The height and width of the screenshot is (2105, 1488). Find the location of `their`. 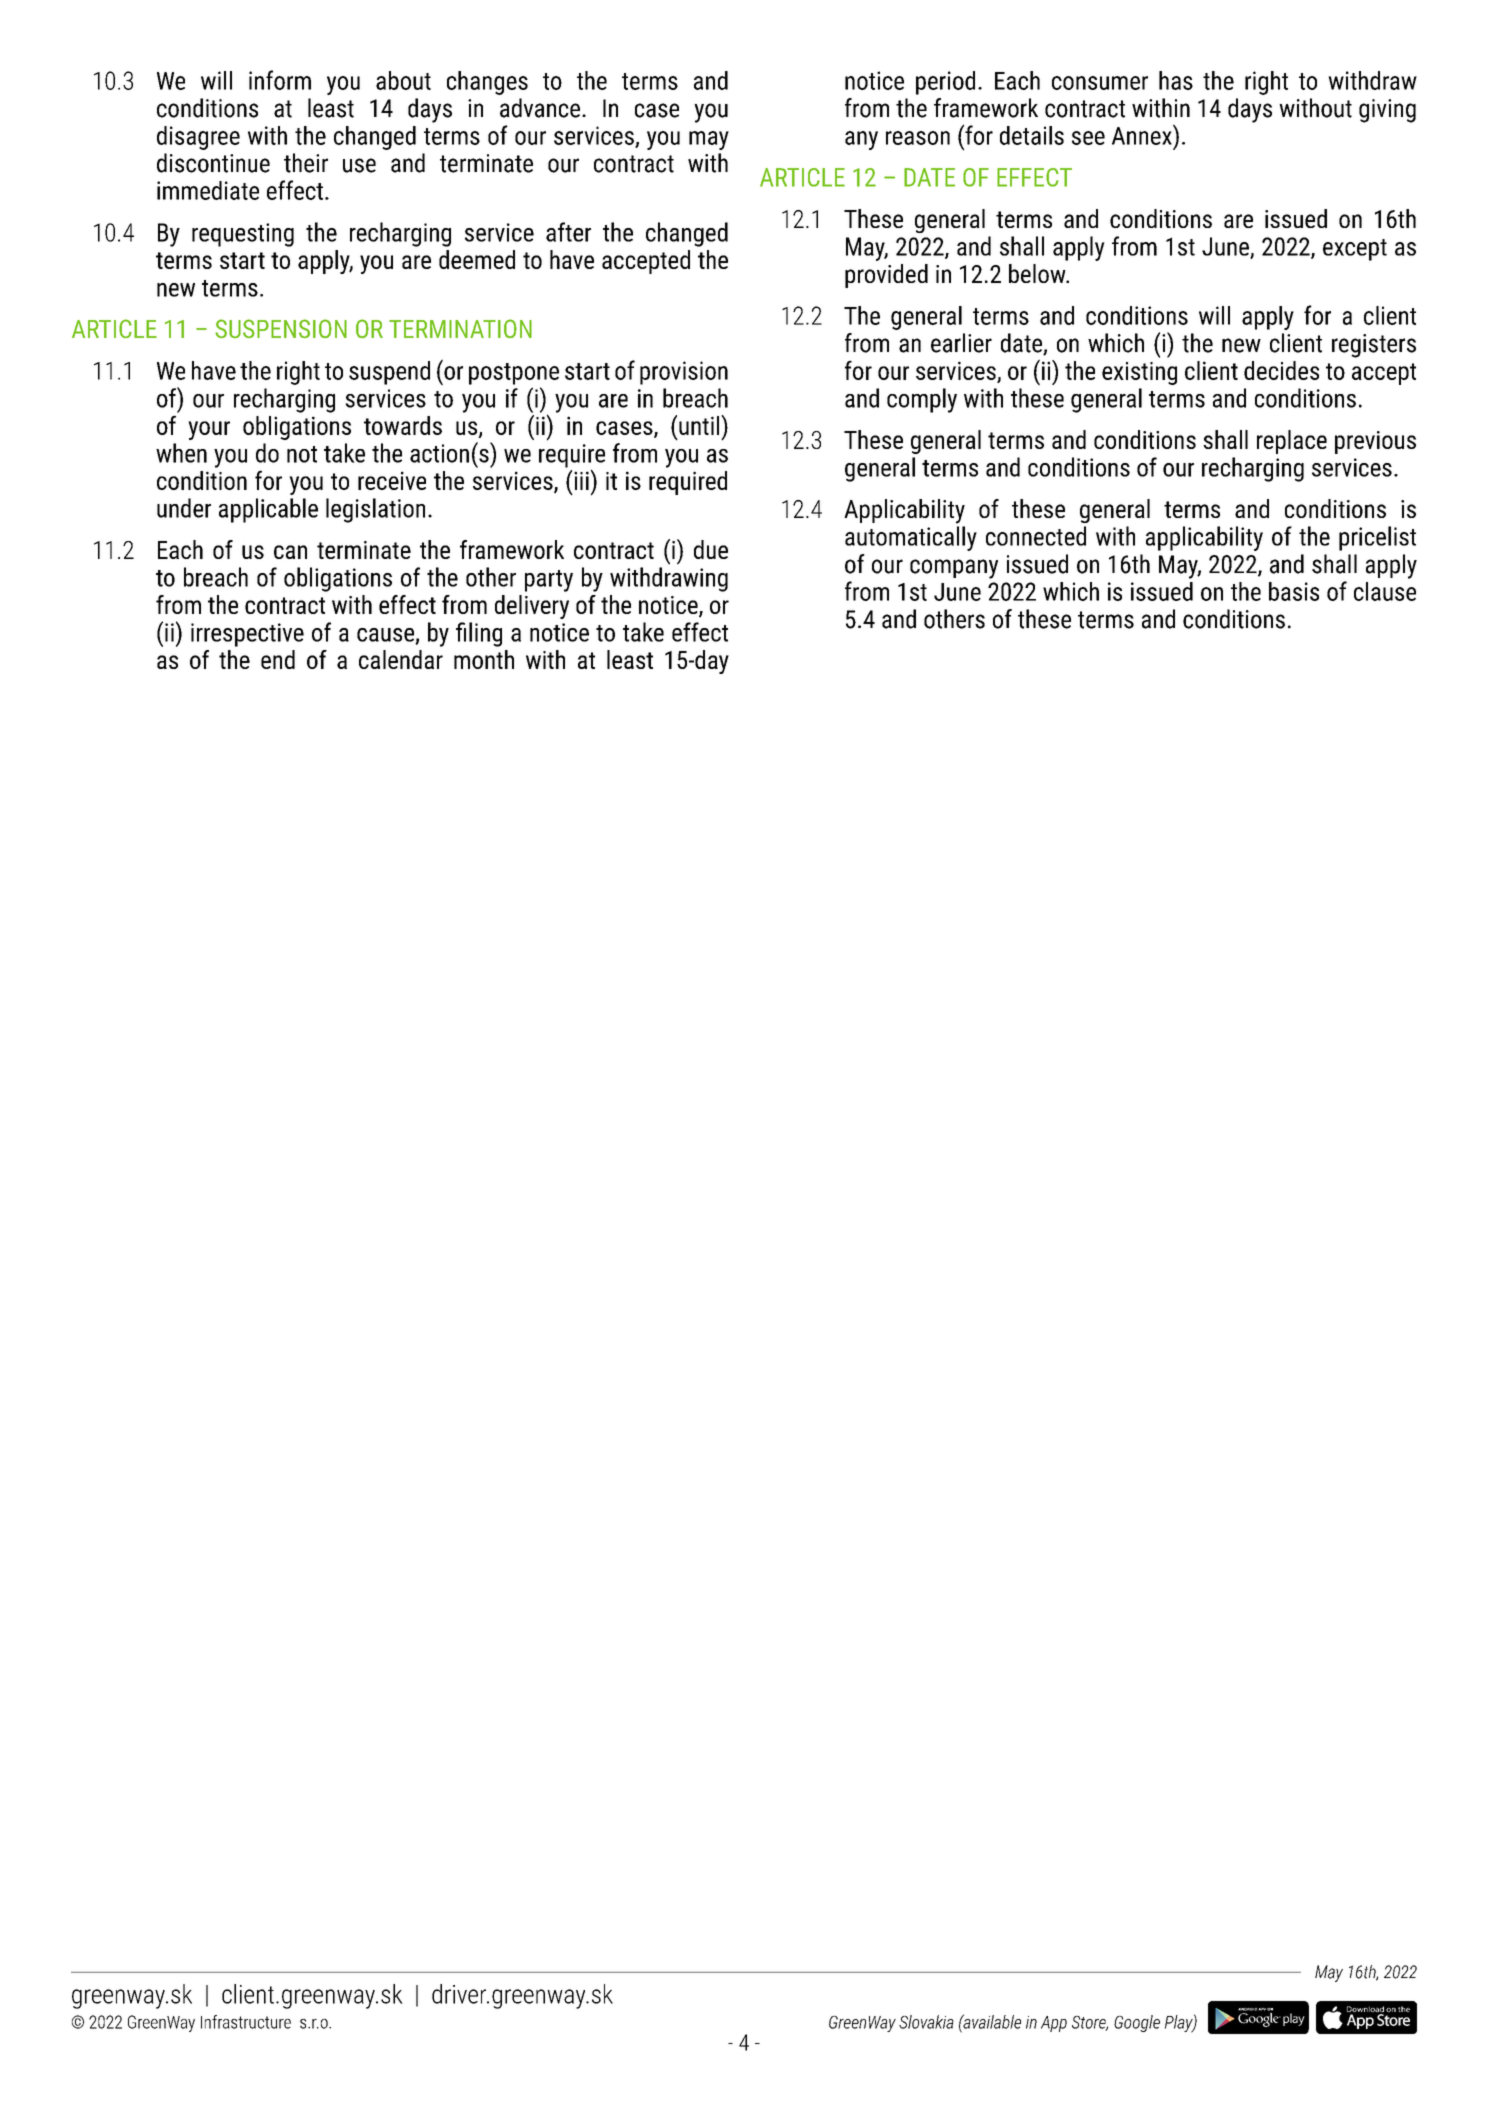

their is located at coordinates (306, 163).
